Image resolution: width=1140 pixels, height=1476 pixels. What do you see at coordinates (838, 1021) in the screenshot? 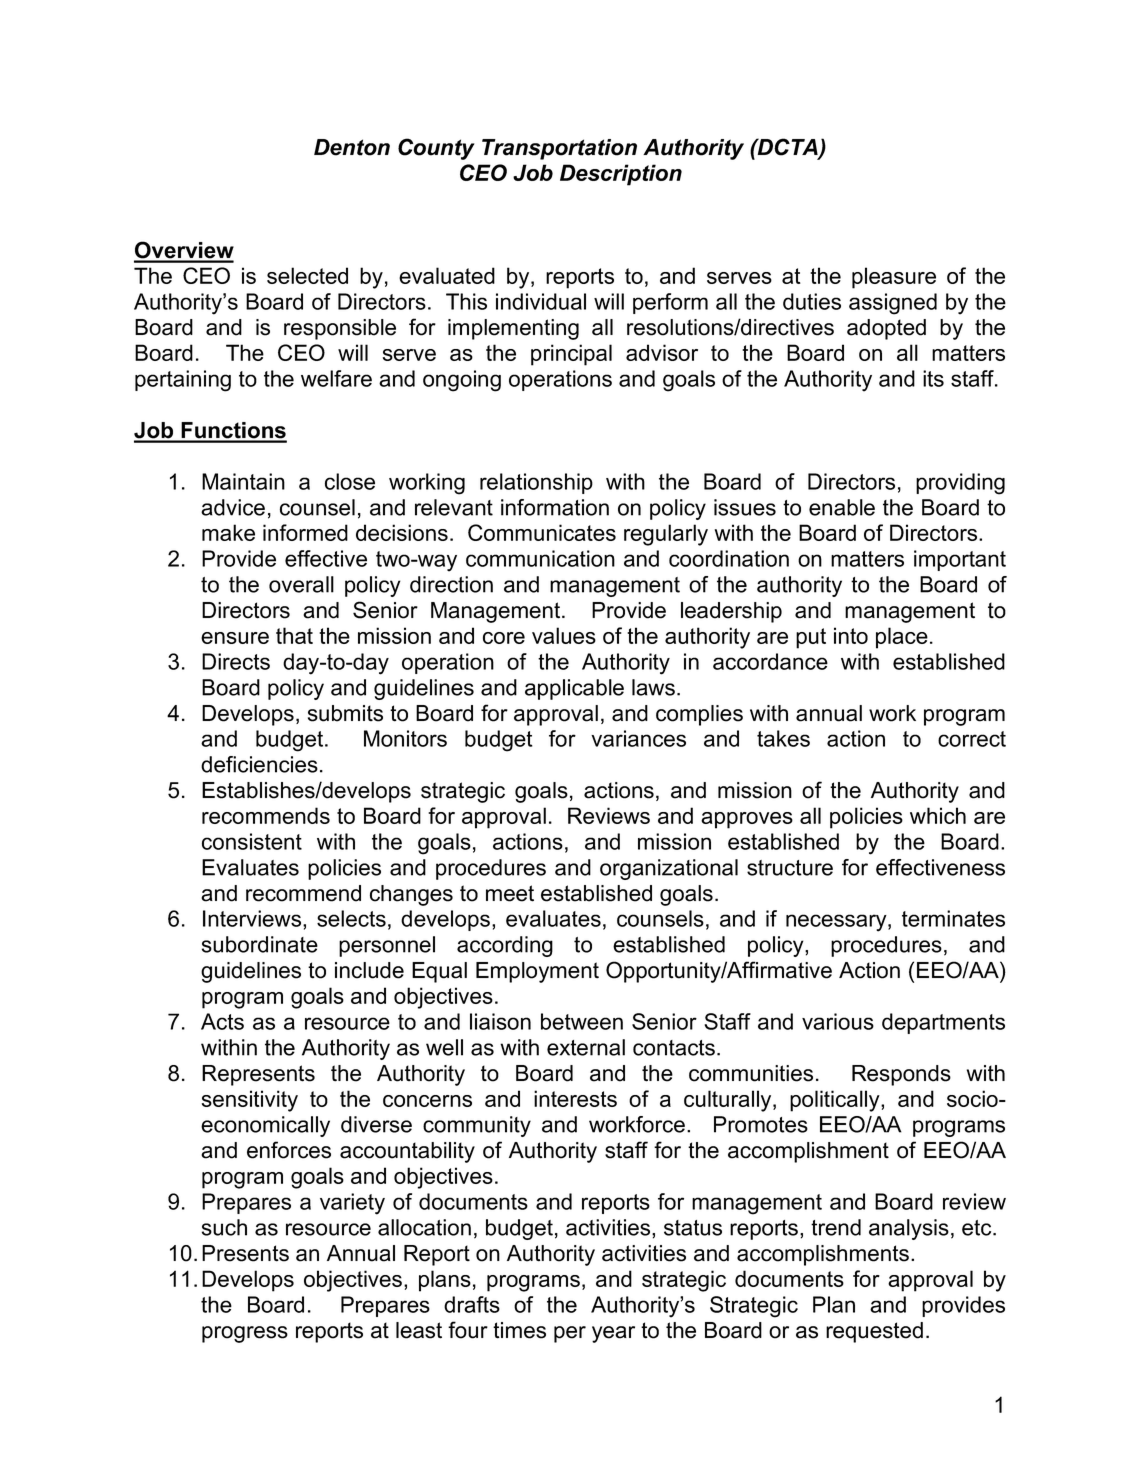
I see `various` at bounding box center [838, 1021].
